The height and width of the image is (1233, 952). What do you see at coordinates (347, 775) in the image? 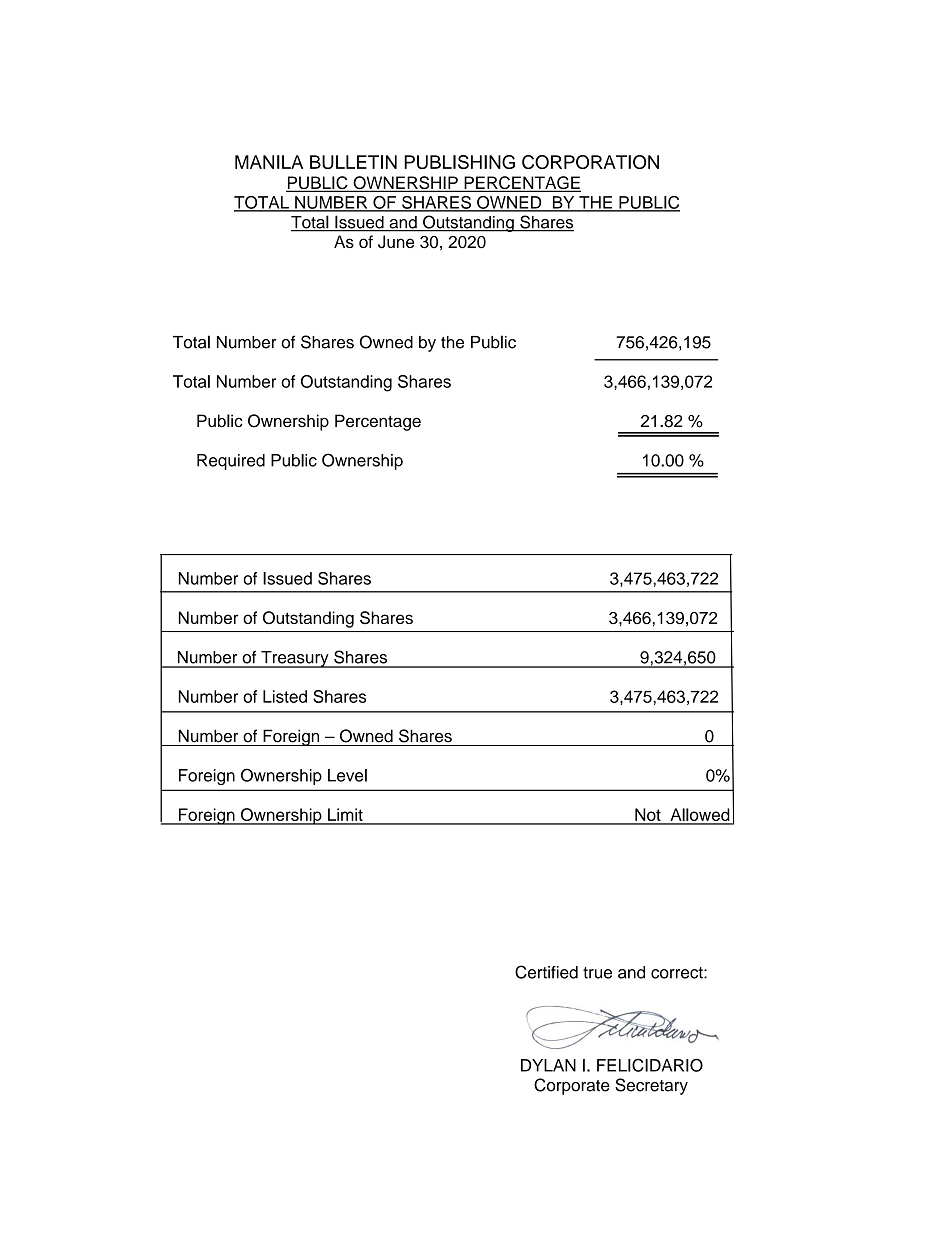
I see `Level` at bounding box center [347, 775].
